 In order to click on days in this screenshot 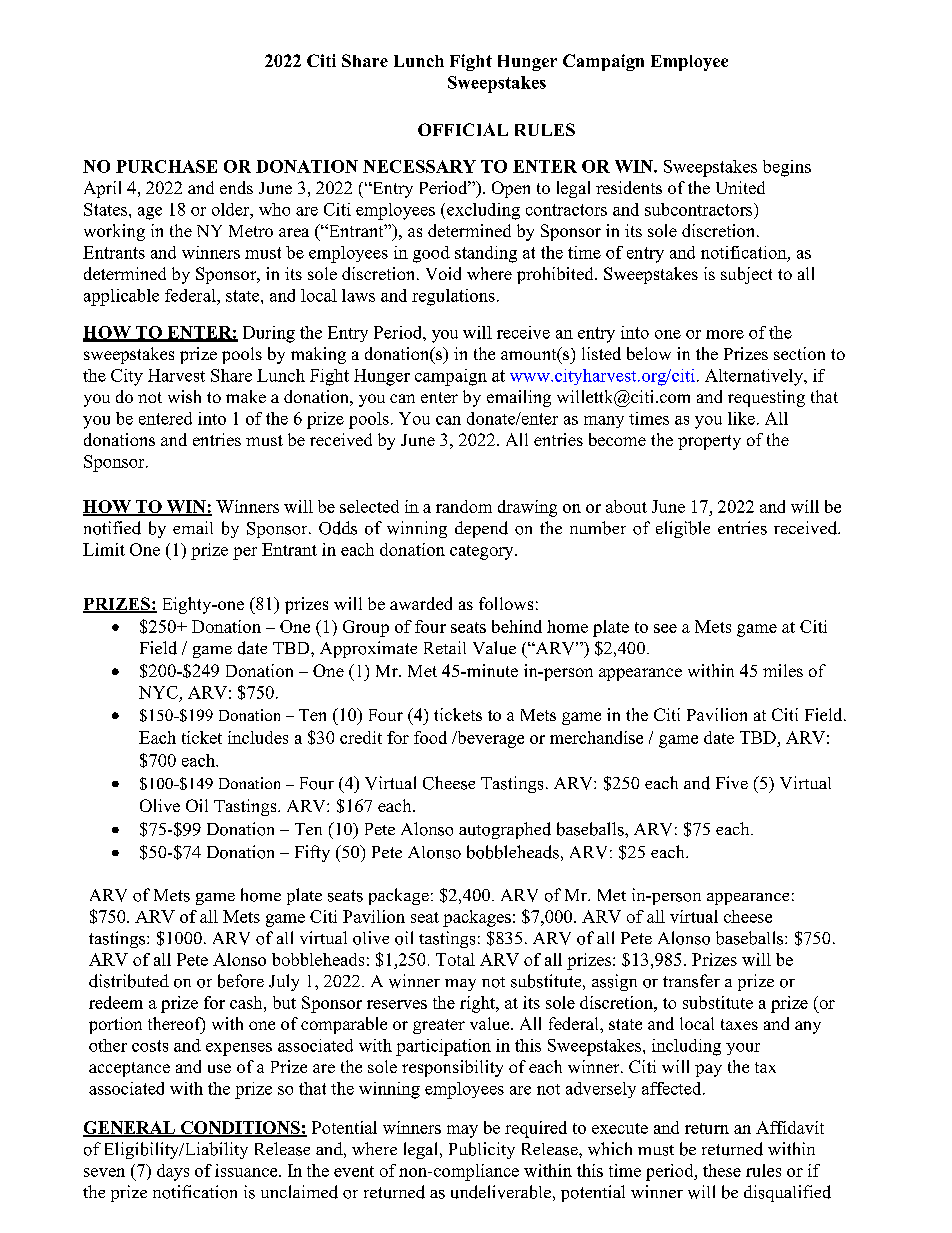, I will do `click(173, 1172)`.
